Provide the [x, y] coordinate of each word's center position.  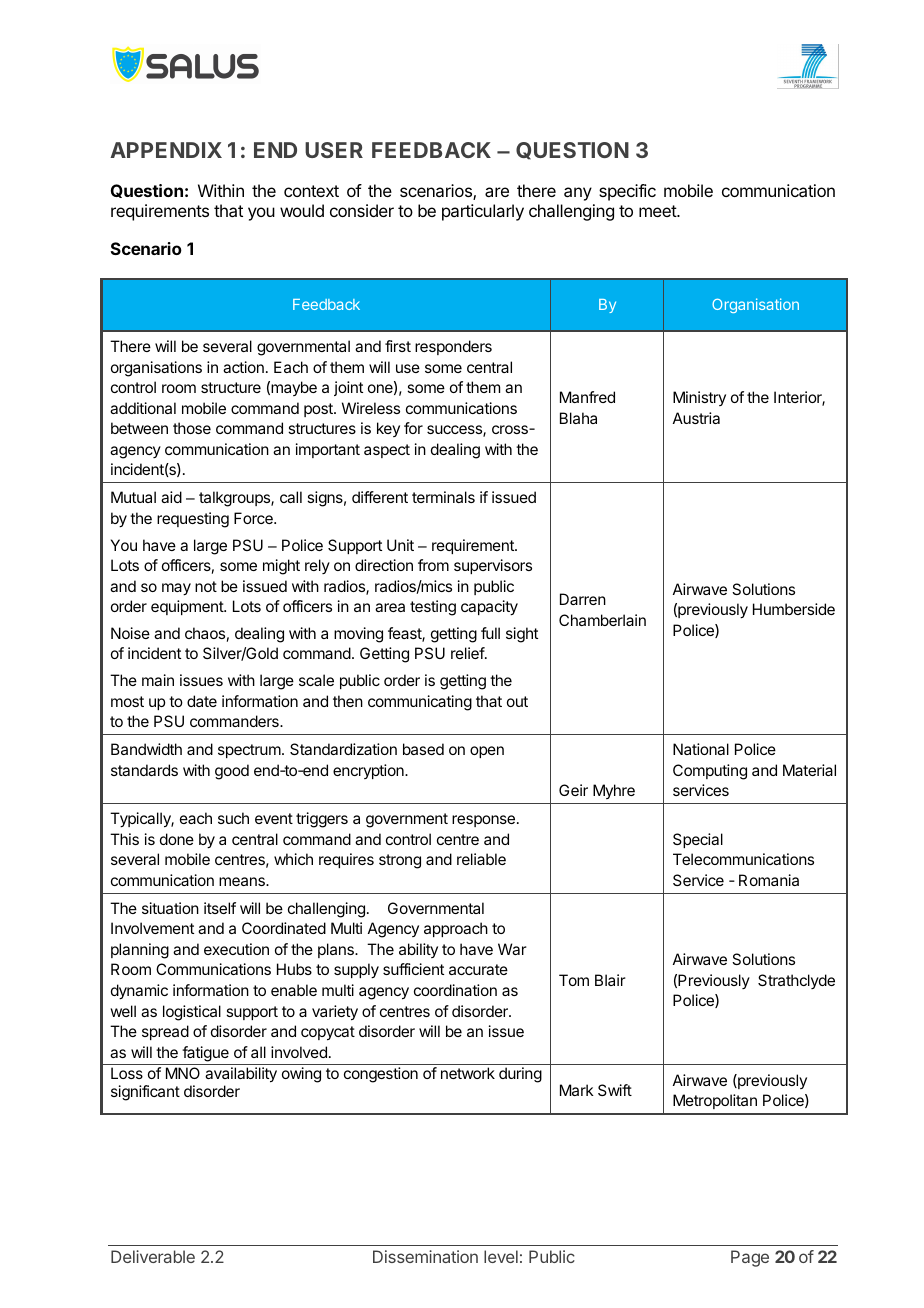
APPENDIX [166, 150]
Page [750, 1258]
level [501, 1256]
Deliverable [153, 1256]
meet [658, 211]
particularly [483, 212]
